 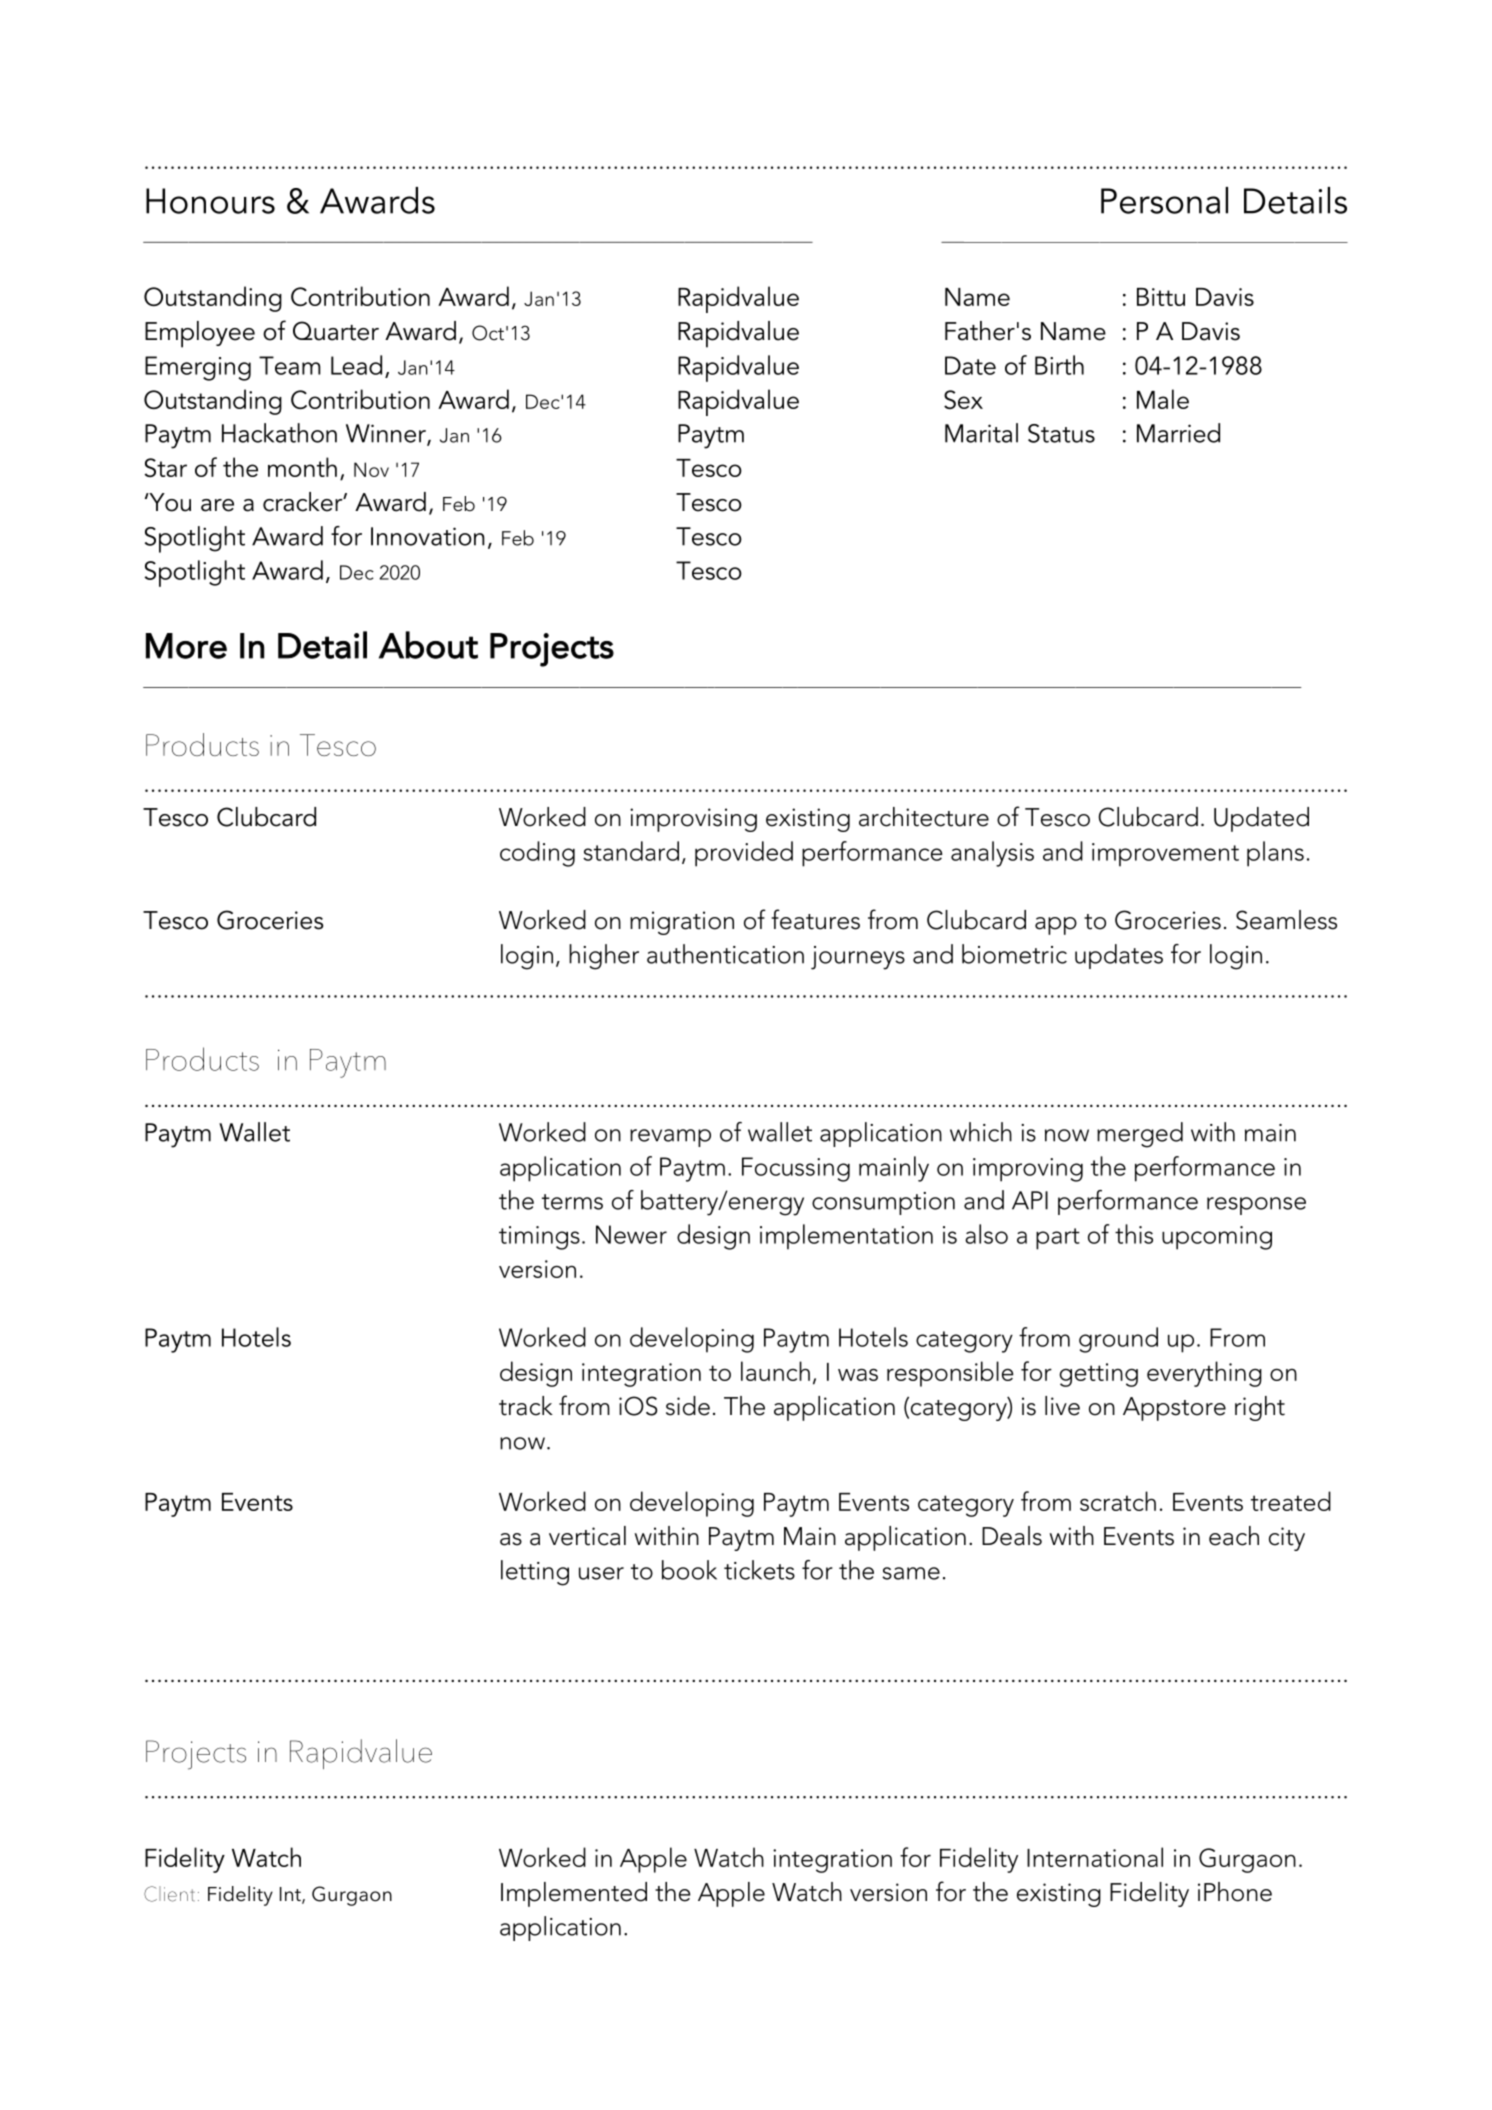 What do you see at coordinates (725, 954) in the screenshot?
I see `authentication` at bounding box center [725, 954].
